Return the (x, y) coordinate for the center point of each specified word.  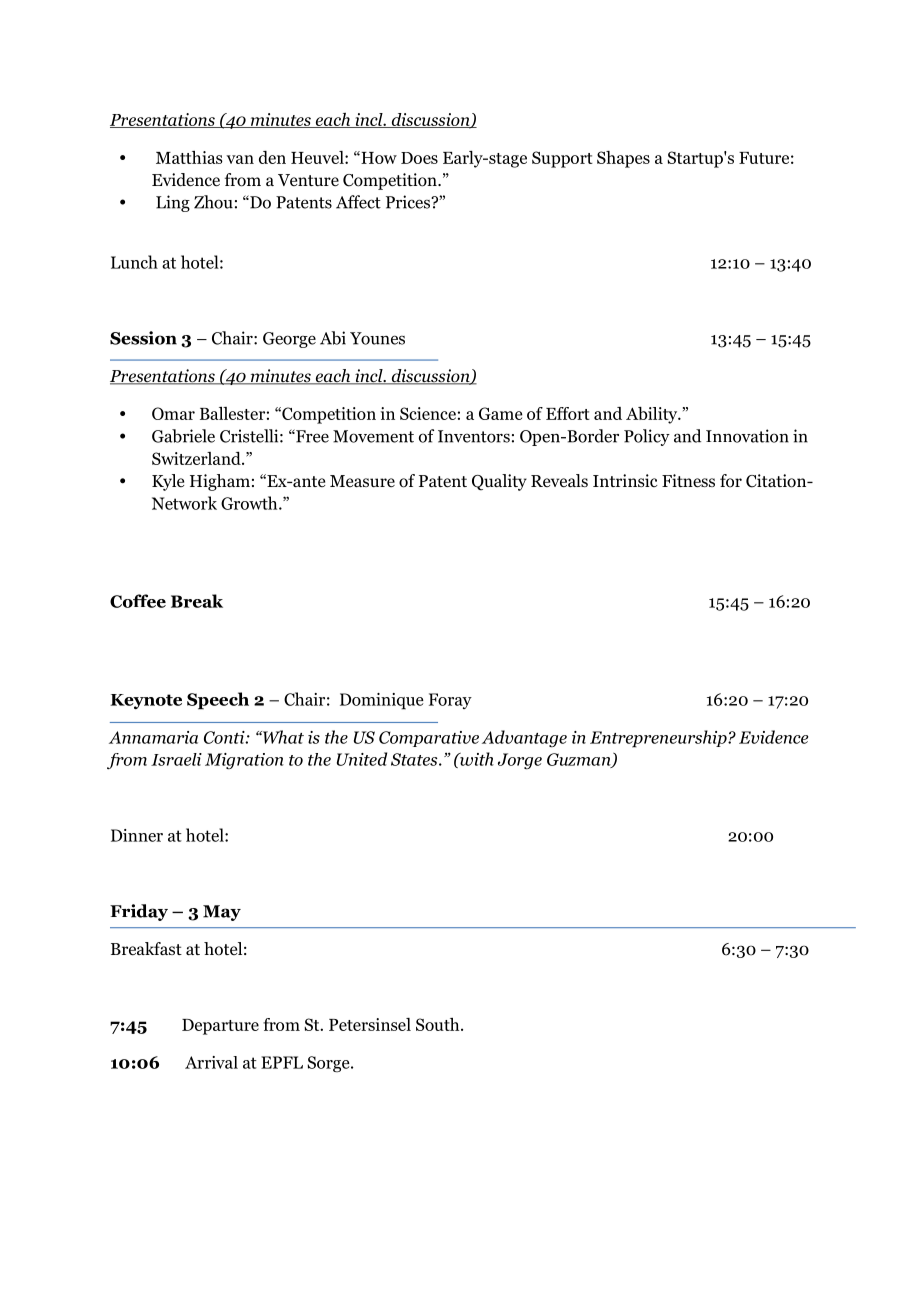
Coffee (138, 601)
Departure (220, 1027)
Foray (450, 701)
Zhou (213, 202)
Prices (409, 202)
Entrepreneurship (659, 739)
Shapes (623, 159)
